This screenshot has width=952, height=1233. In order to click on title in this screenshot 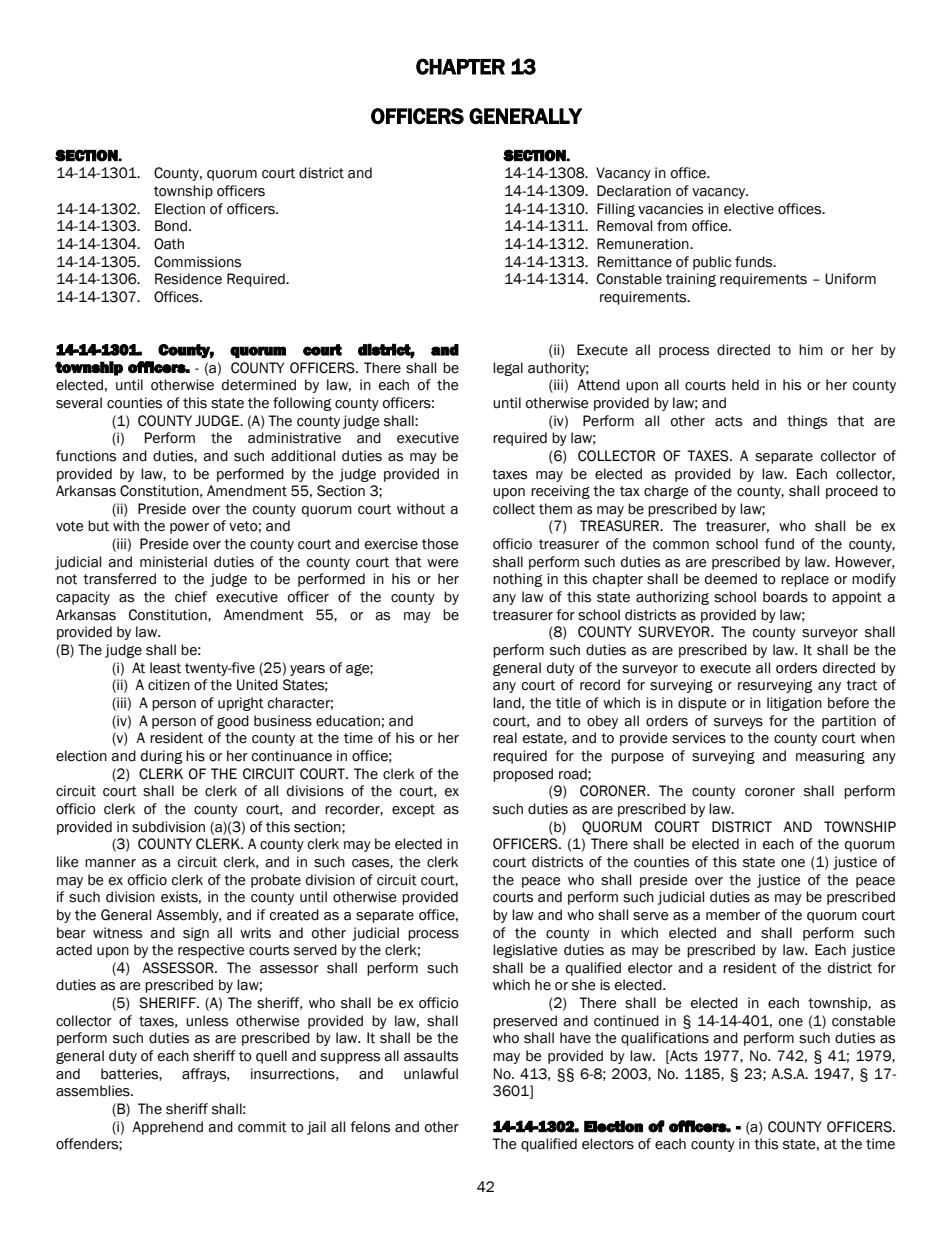, I will do `click(568, 703)`.
